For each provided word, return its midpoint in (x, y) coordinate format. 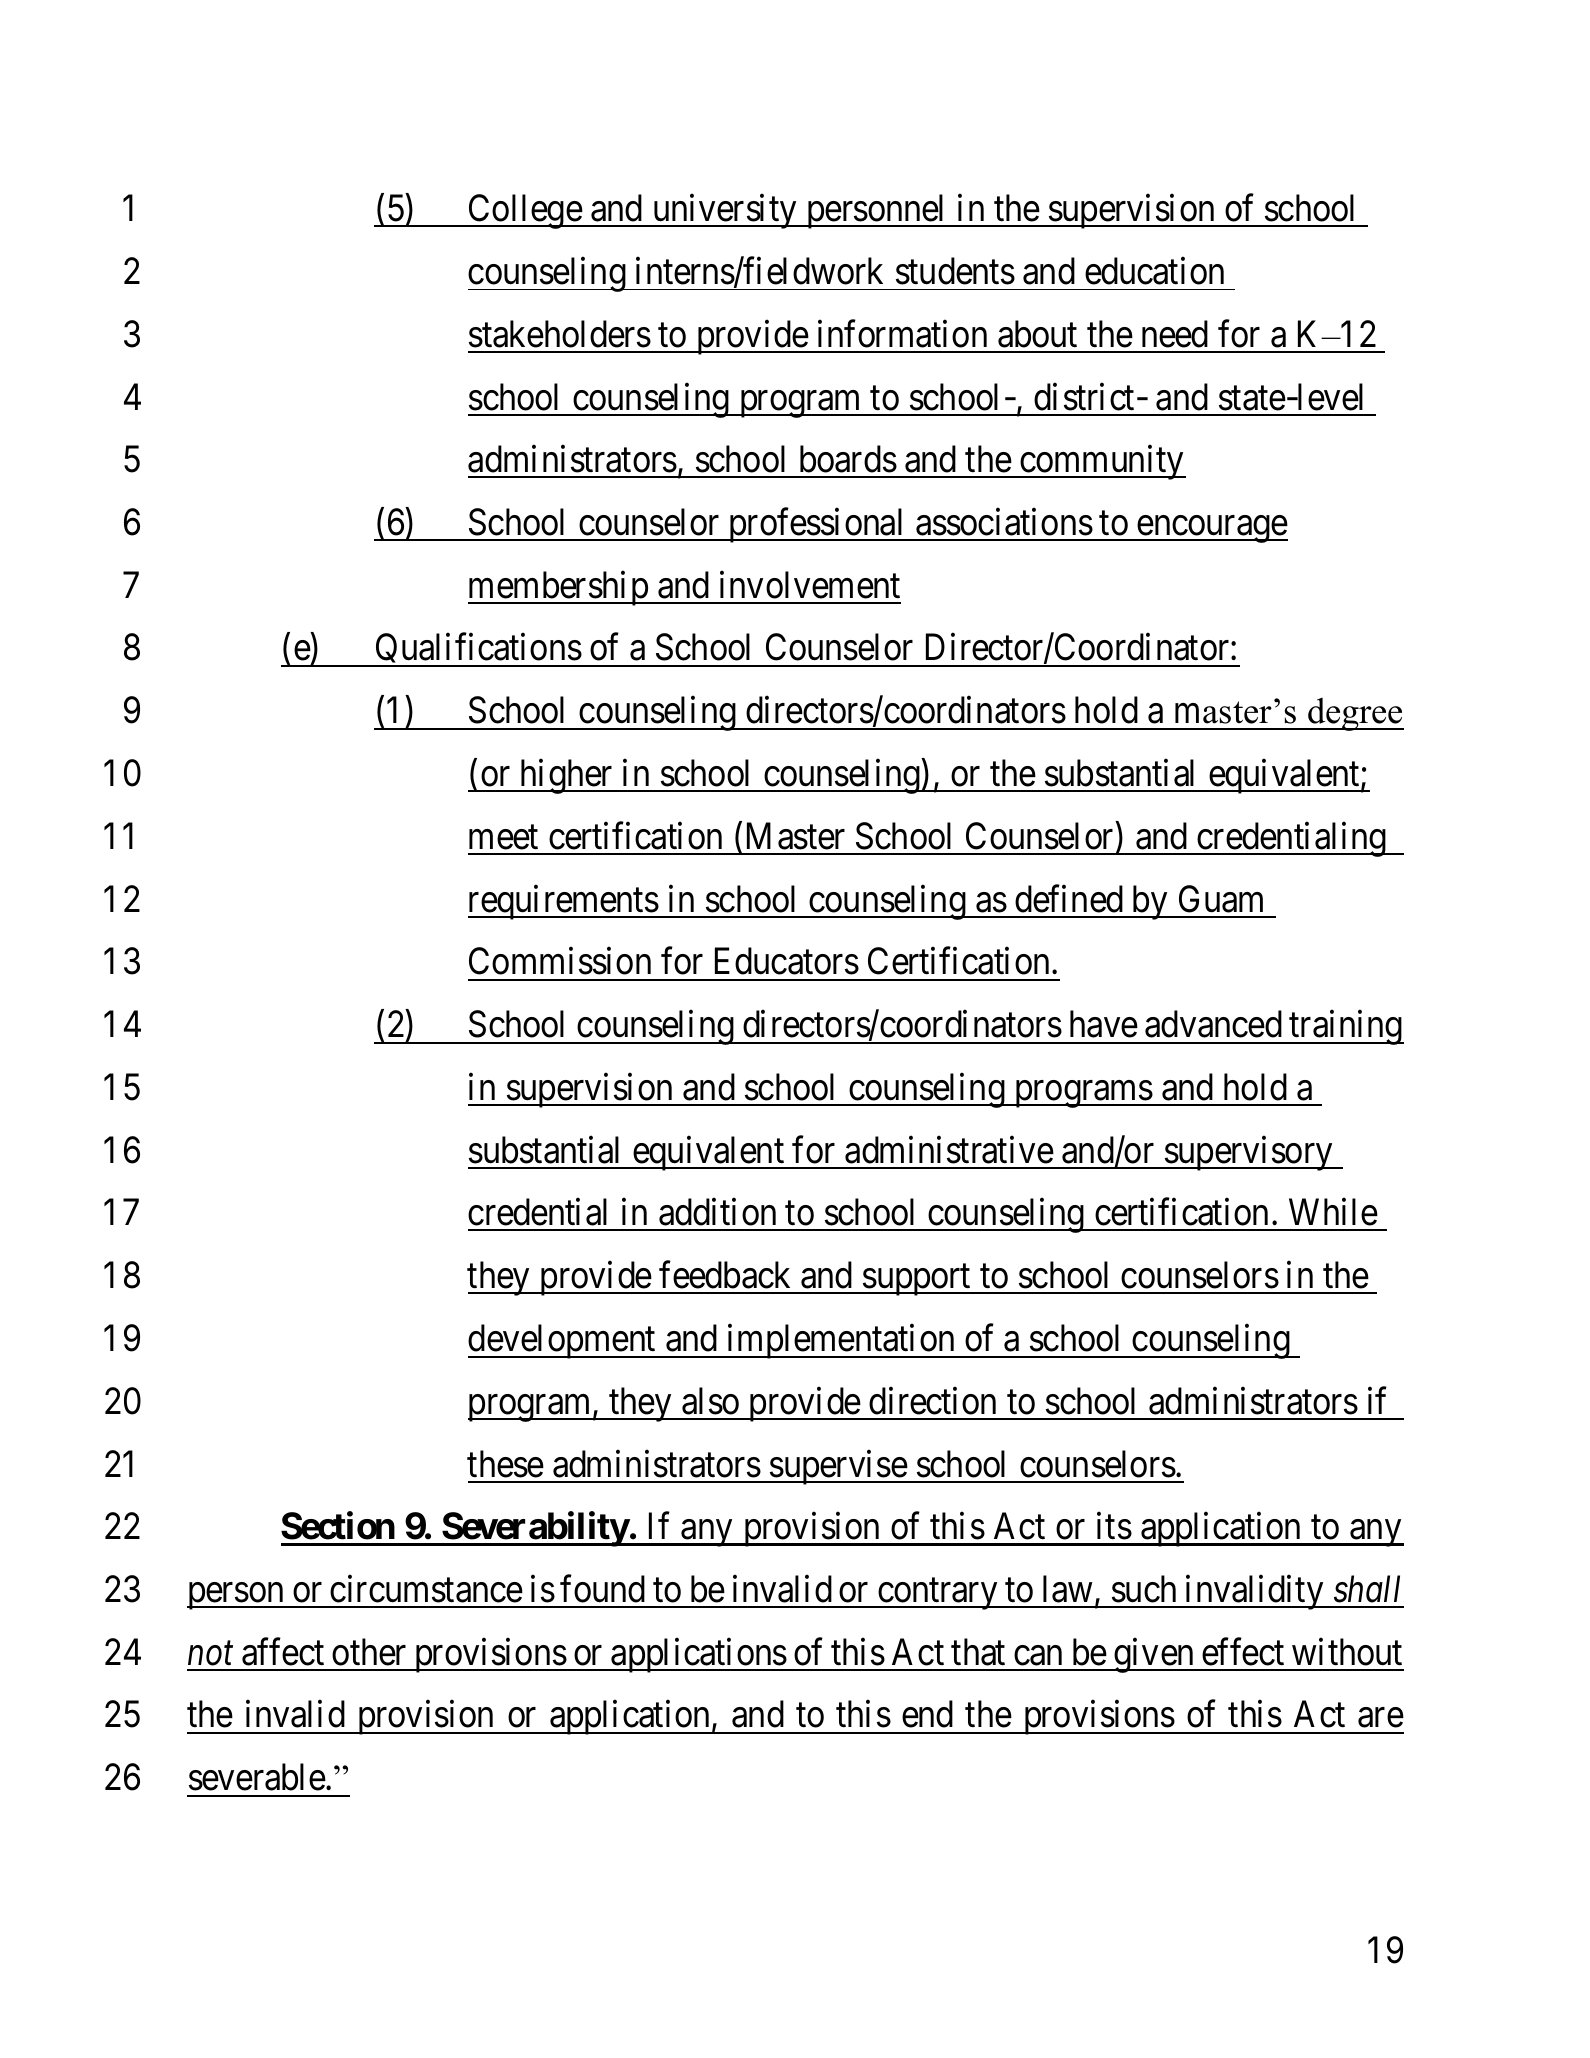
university (724, 211)
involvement (810, 585)
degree (1355, 714)
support (917, 1280)
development (563, 1341)
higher (566, 776)
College (524, 211)
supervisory (1249, 1153)
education (1154, 271)
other (369, 1652)
